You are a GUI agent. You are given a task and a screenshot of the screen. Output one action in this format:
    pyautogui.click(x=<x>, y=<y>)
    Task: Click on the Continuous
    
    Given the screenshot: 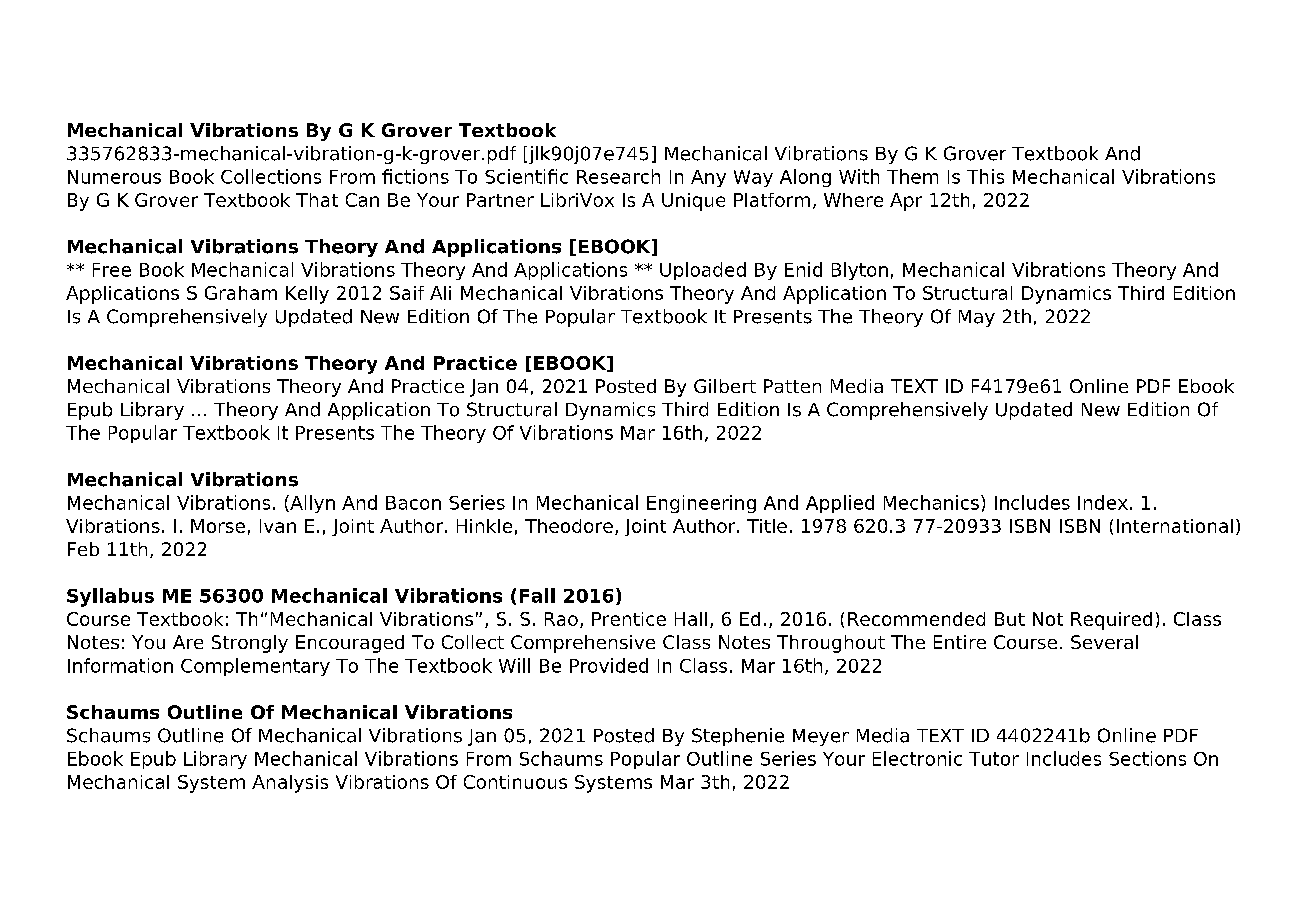 What is the action you would take?
    pyautogui.click(x=515, y=782)
